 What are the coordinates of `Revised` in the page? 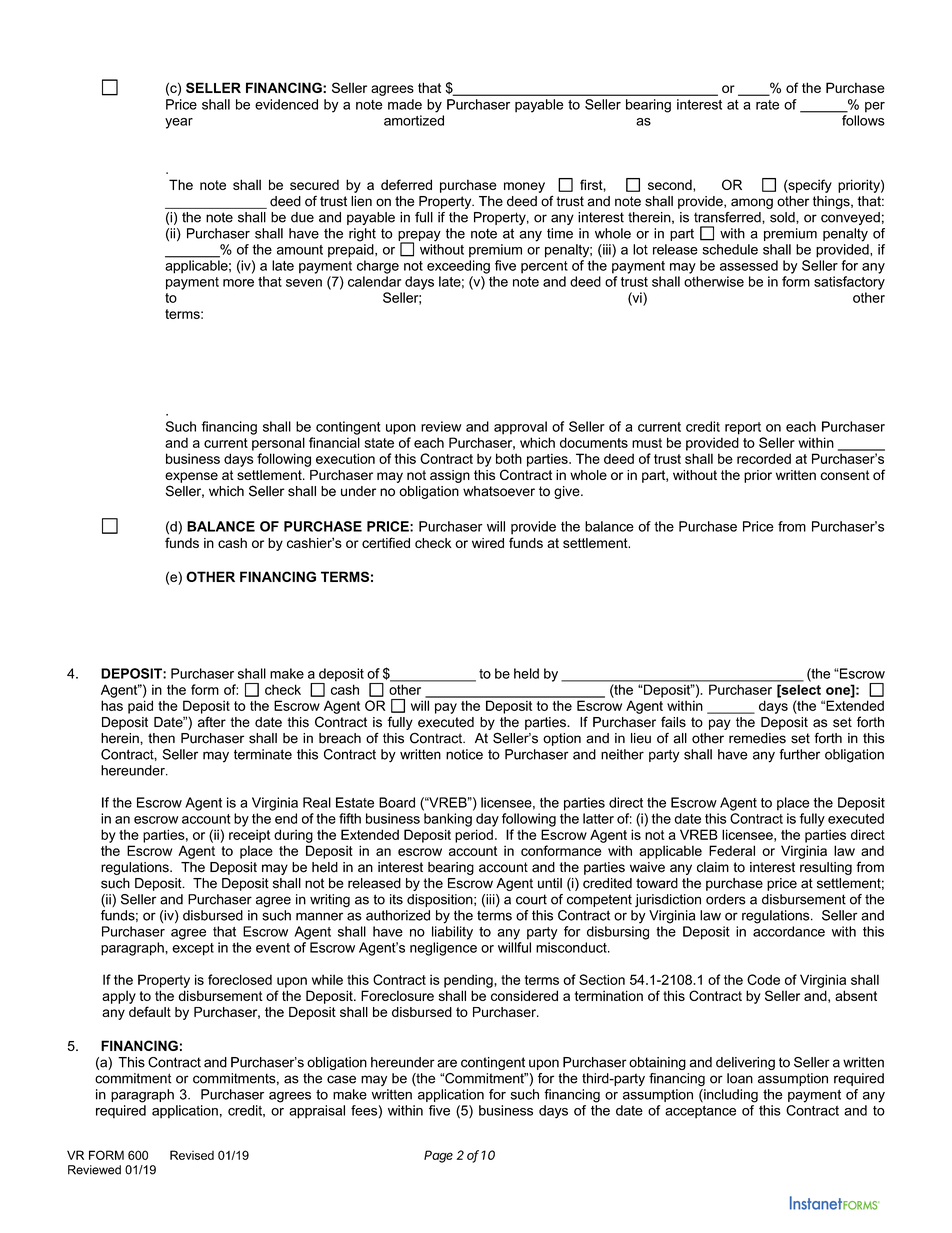 It's located at (192, 1155).
